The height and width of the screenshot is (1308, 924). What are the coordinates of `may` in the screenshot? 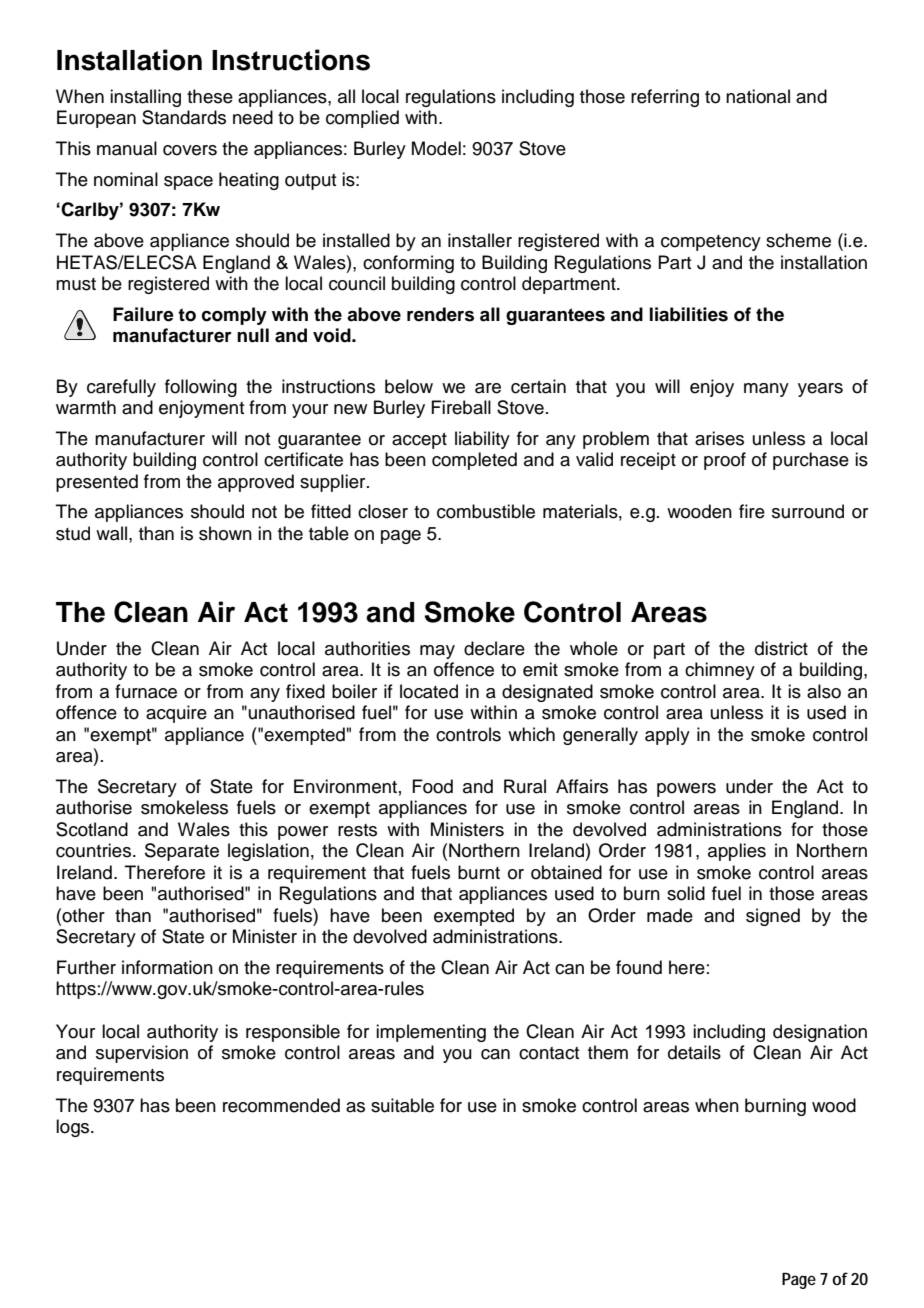 It's located at (437, 652).
